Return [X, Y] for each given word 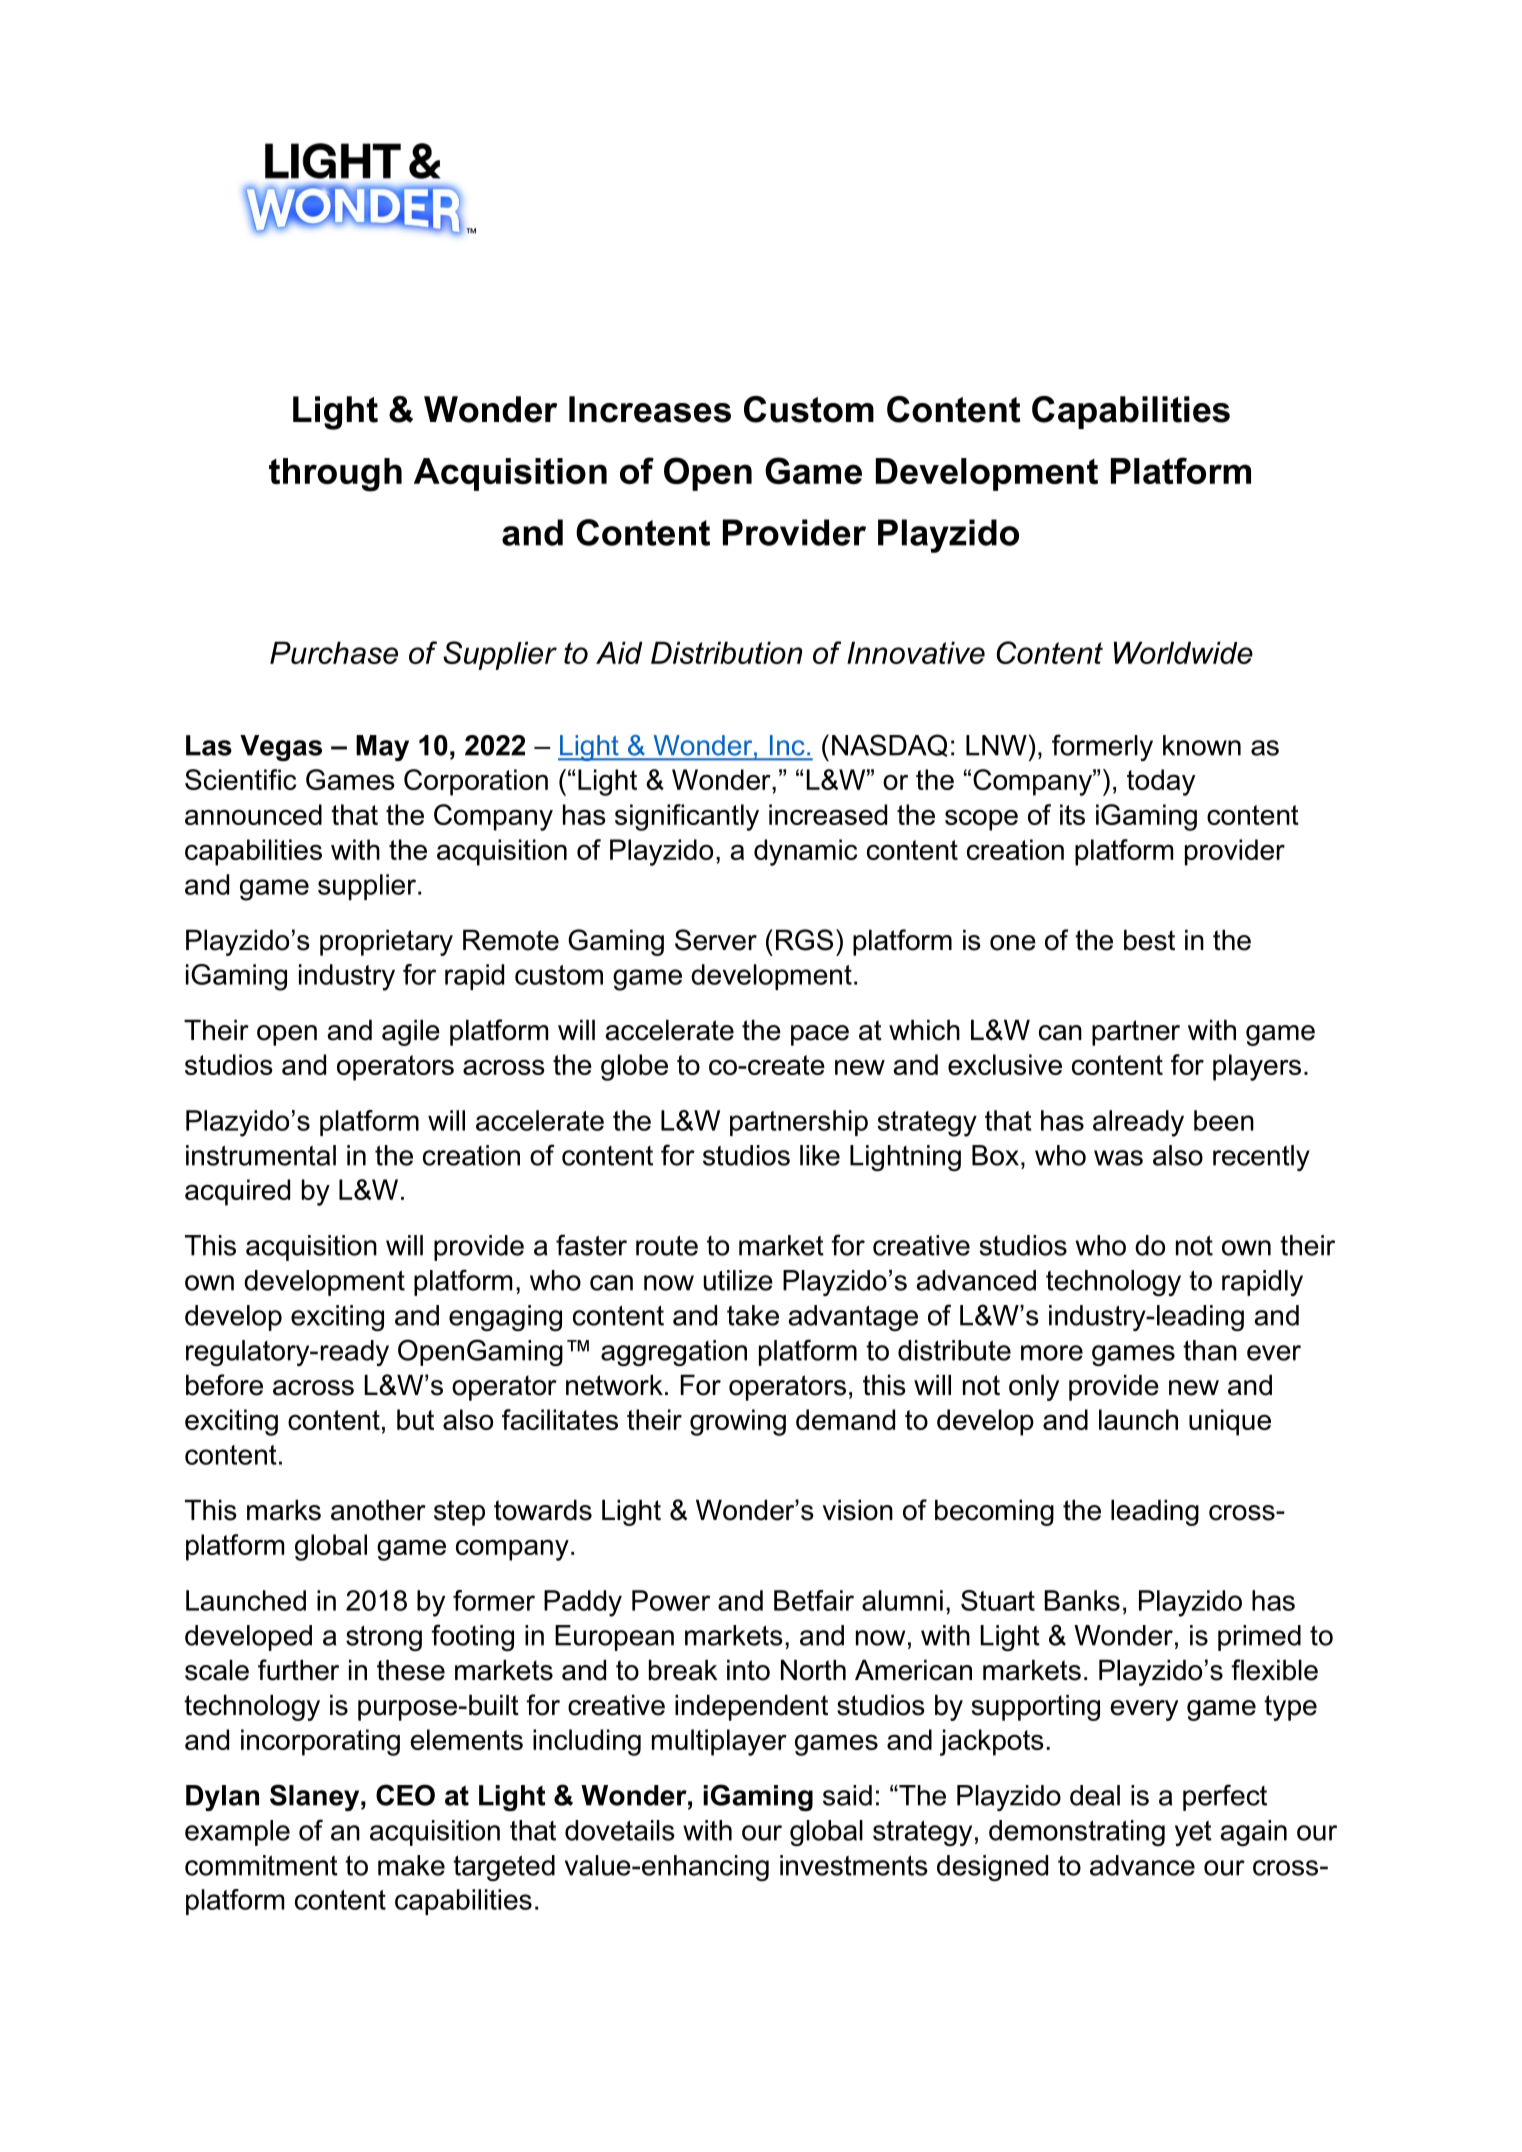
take [753, 1315]
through [335, 475]
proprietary [386, 942]
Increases [650, 409]
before [224, 1385]
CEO [405, 1795]
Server [716, 940]
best [1149, 940]
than [1210, 1350]
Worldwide [1183, 652]
